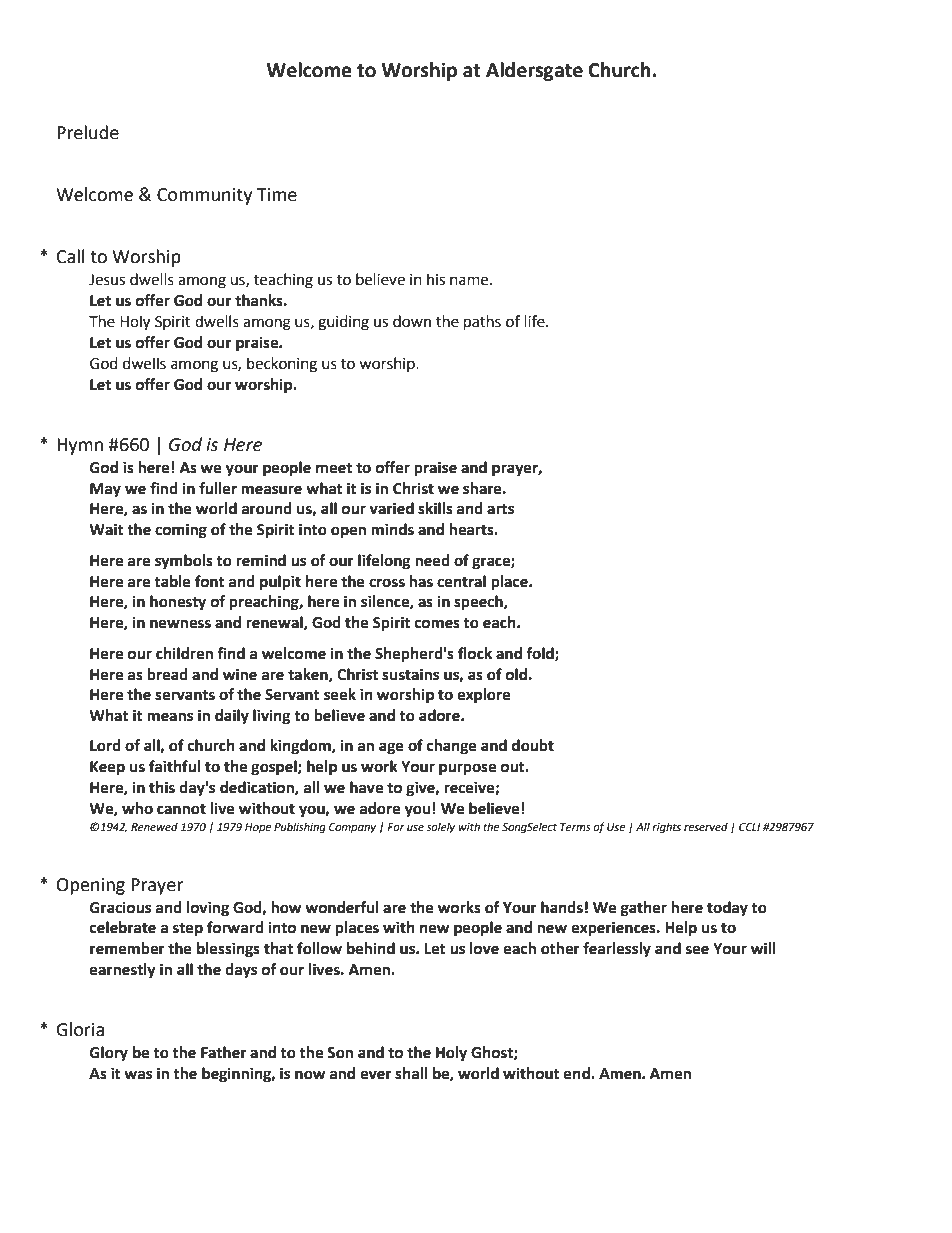  Describe the element at coordinates (482, 323) in the document. I see `paths` at that location.
